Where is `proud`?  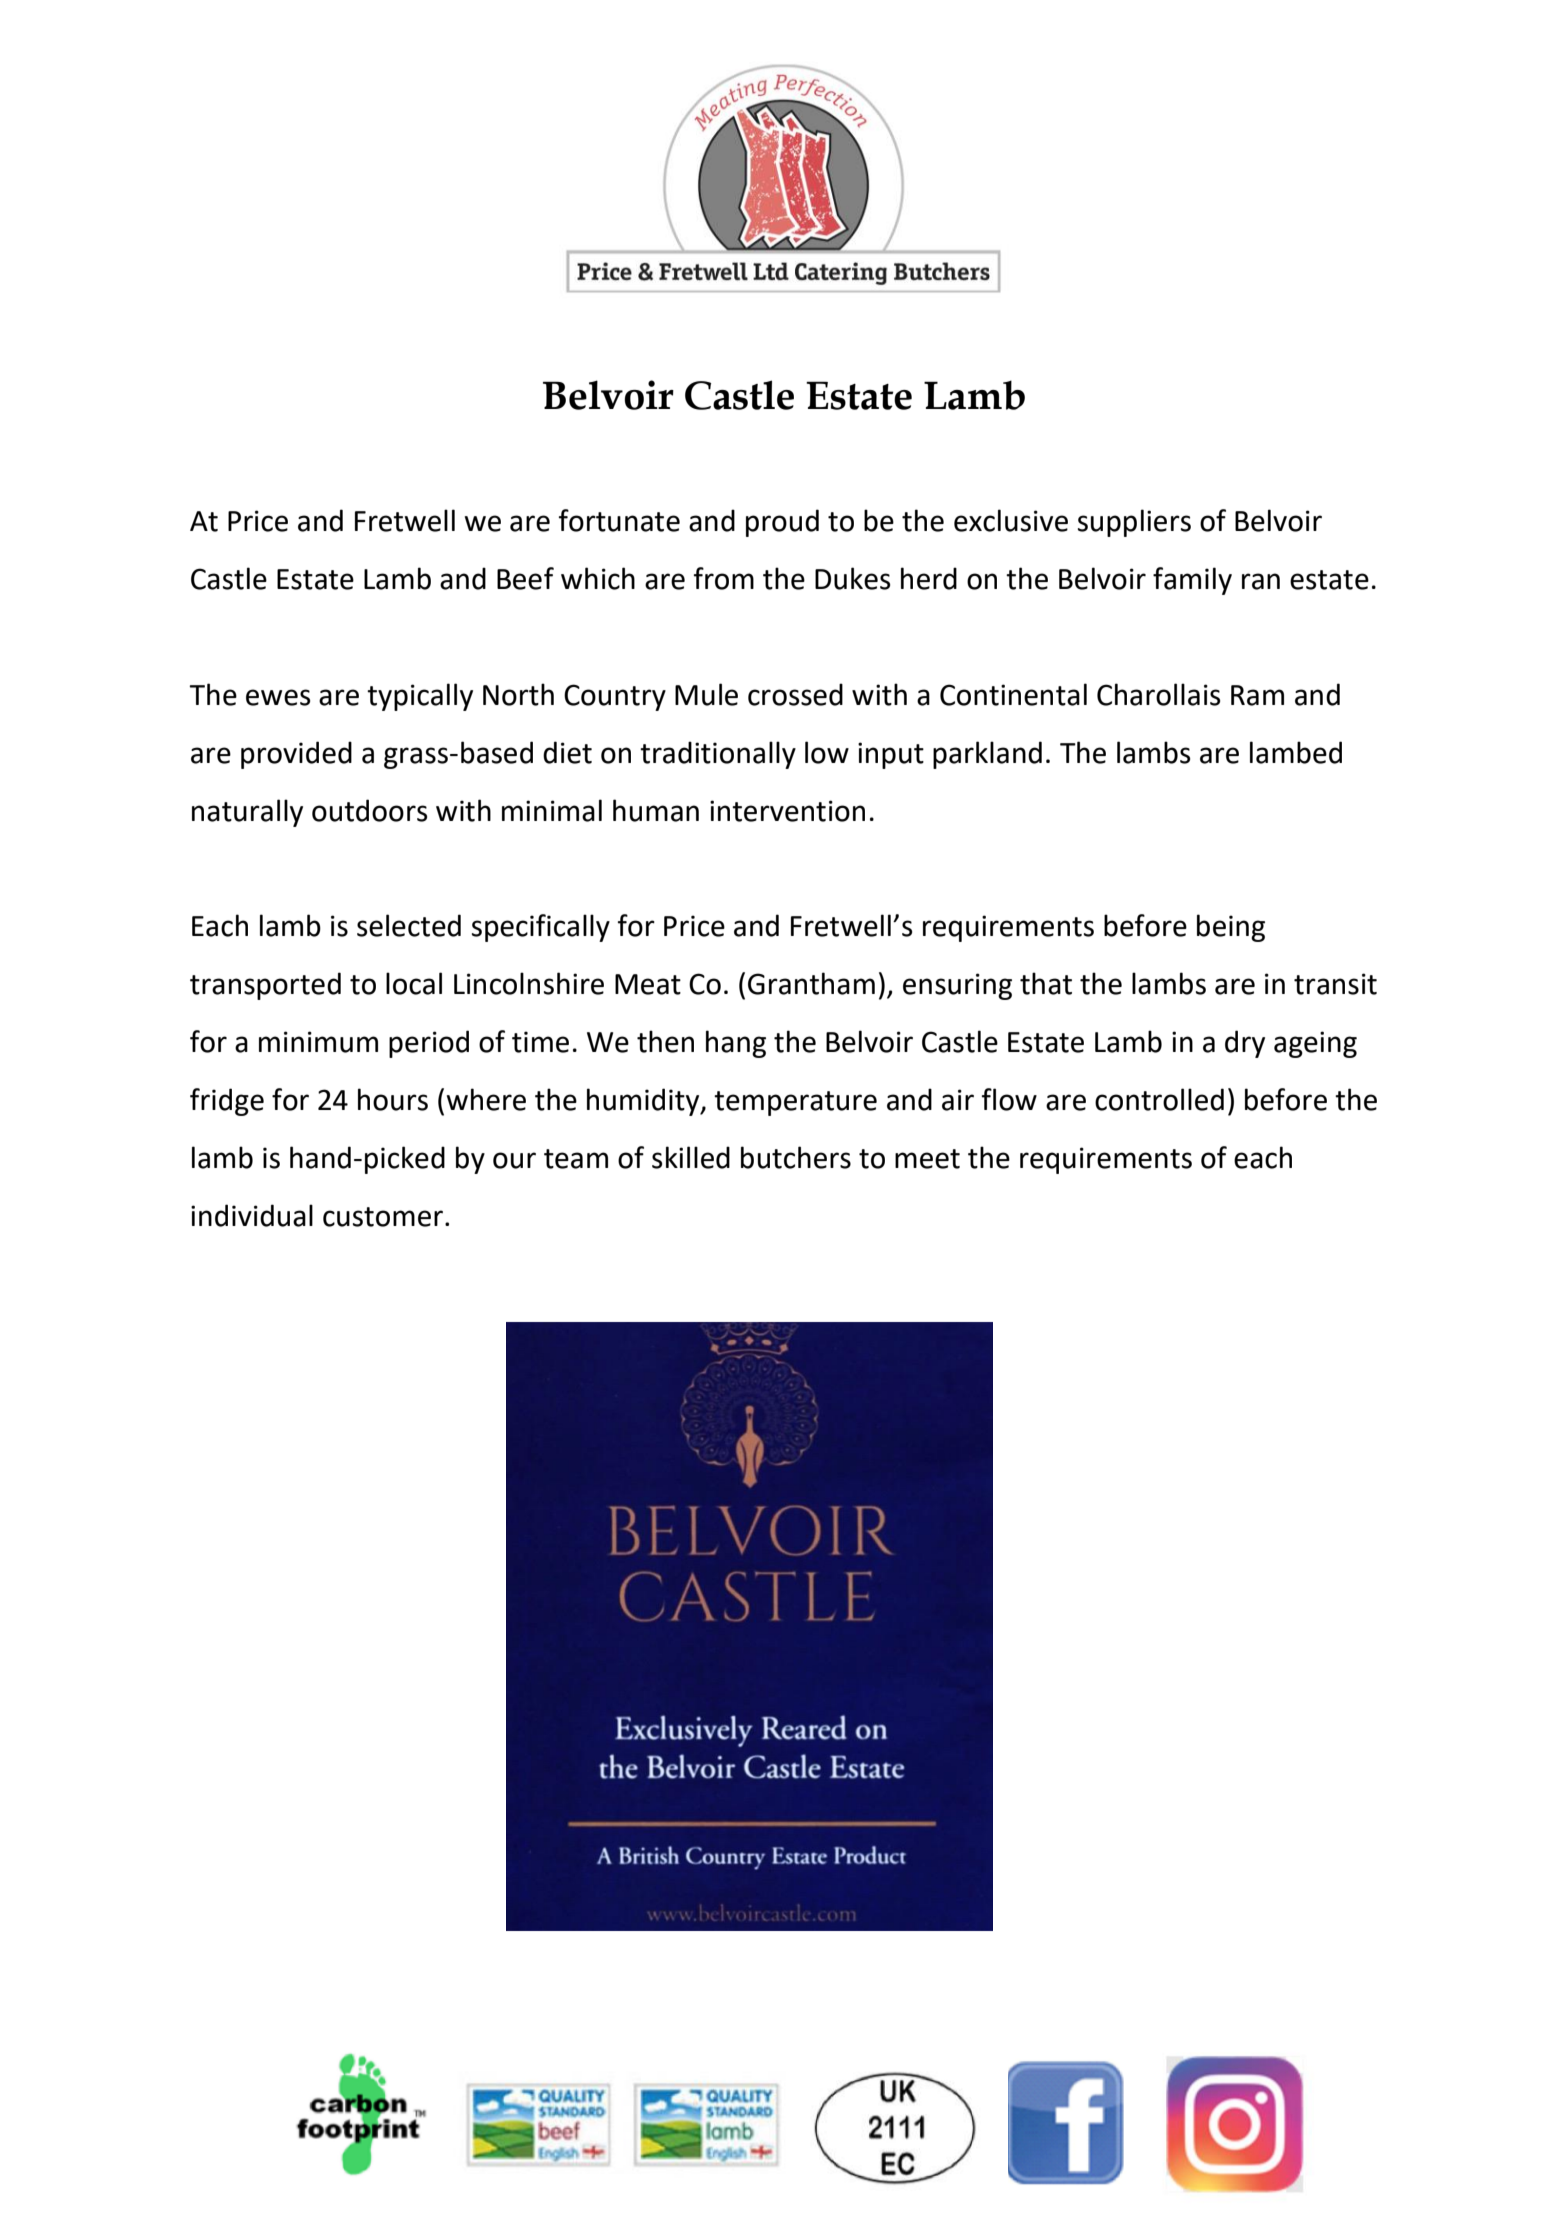
proud is located at coordinates (782, 523).
